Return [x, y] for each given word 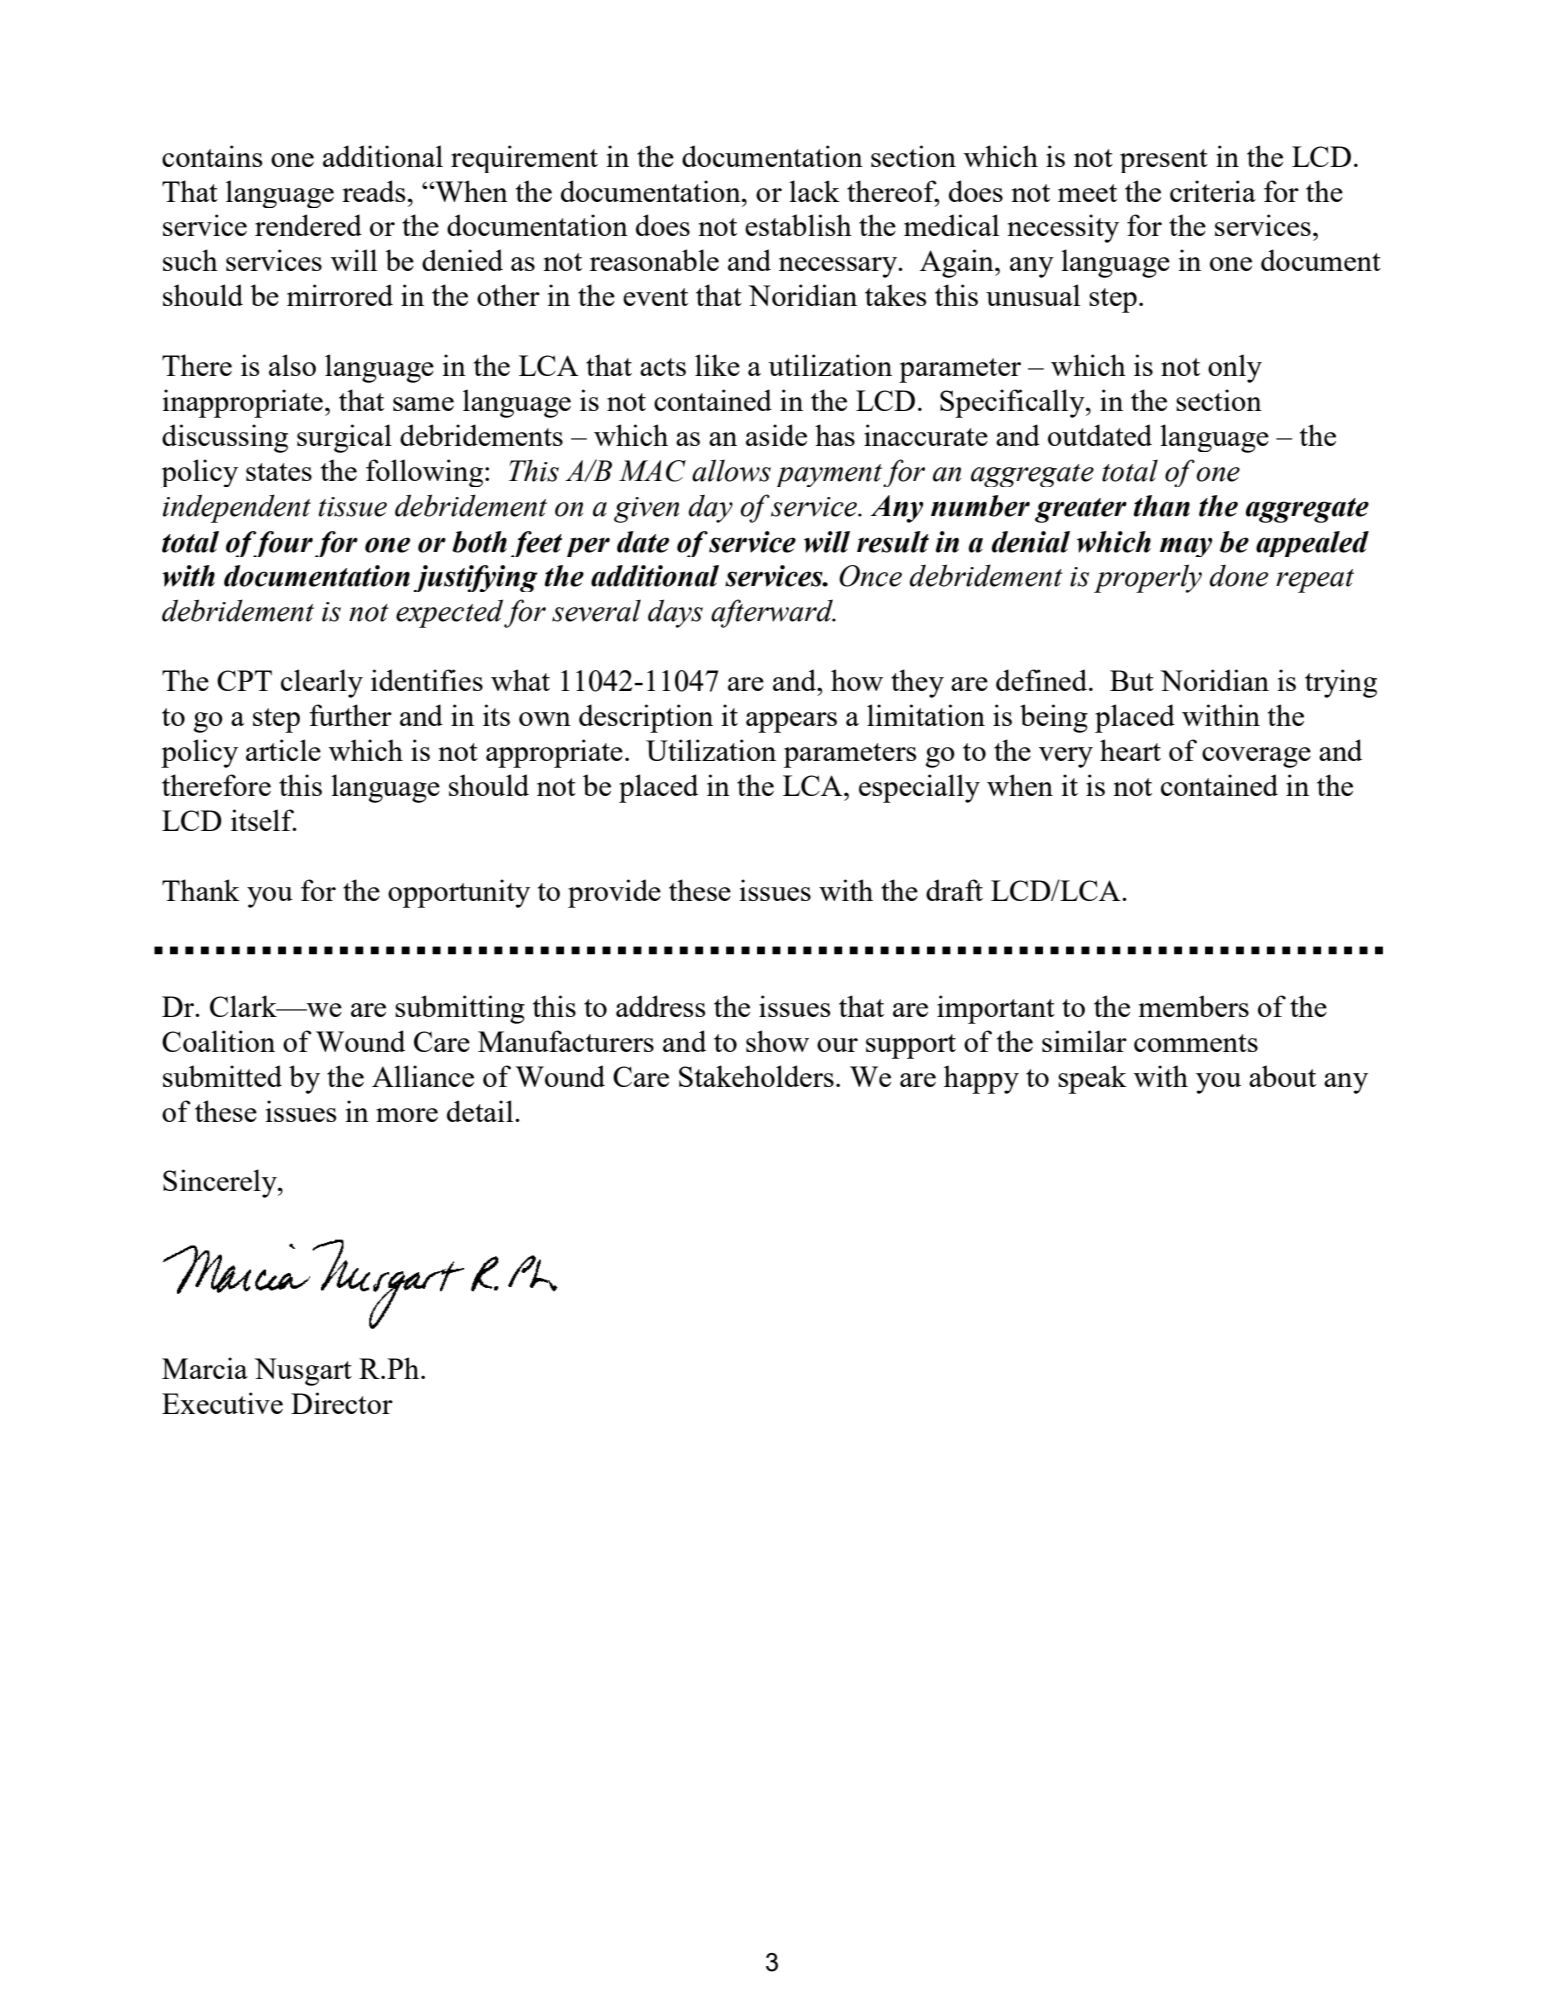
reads [373, 191]
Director [342, 1403]
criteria [1213, 191]
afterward [773, 613]
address [660, 1006]
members [1194, 1006]
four [282, 544]
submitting [460, 1009]
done [1238, 575]
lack [814, 191]
